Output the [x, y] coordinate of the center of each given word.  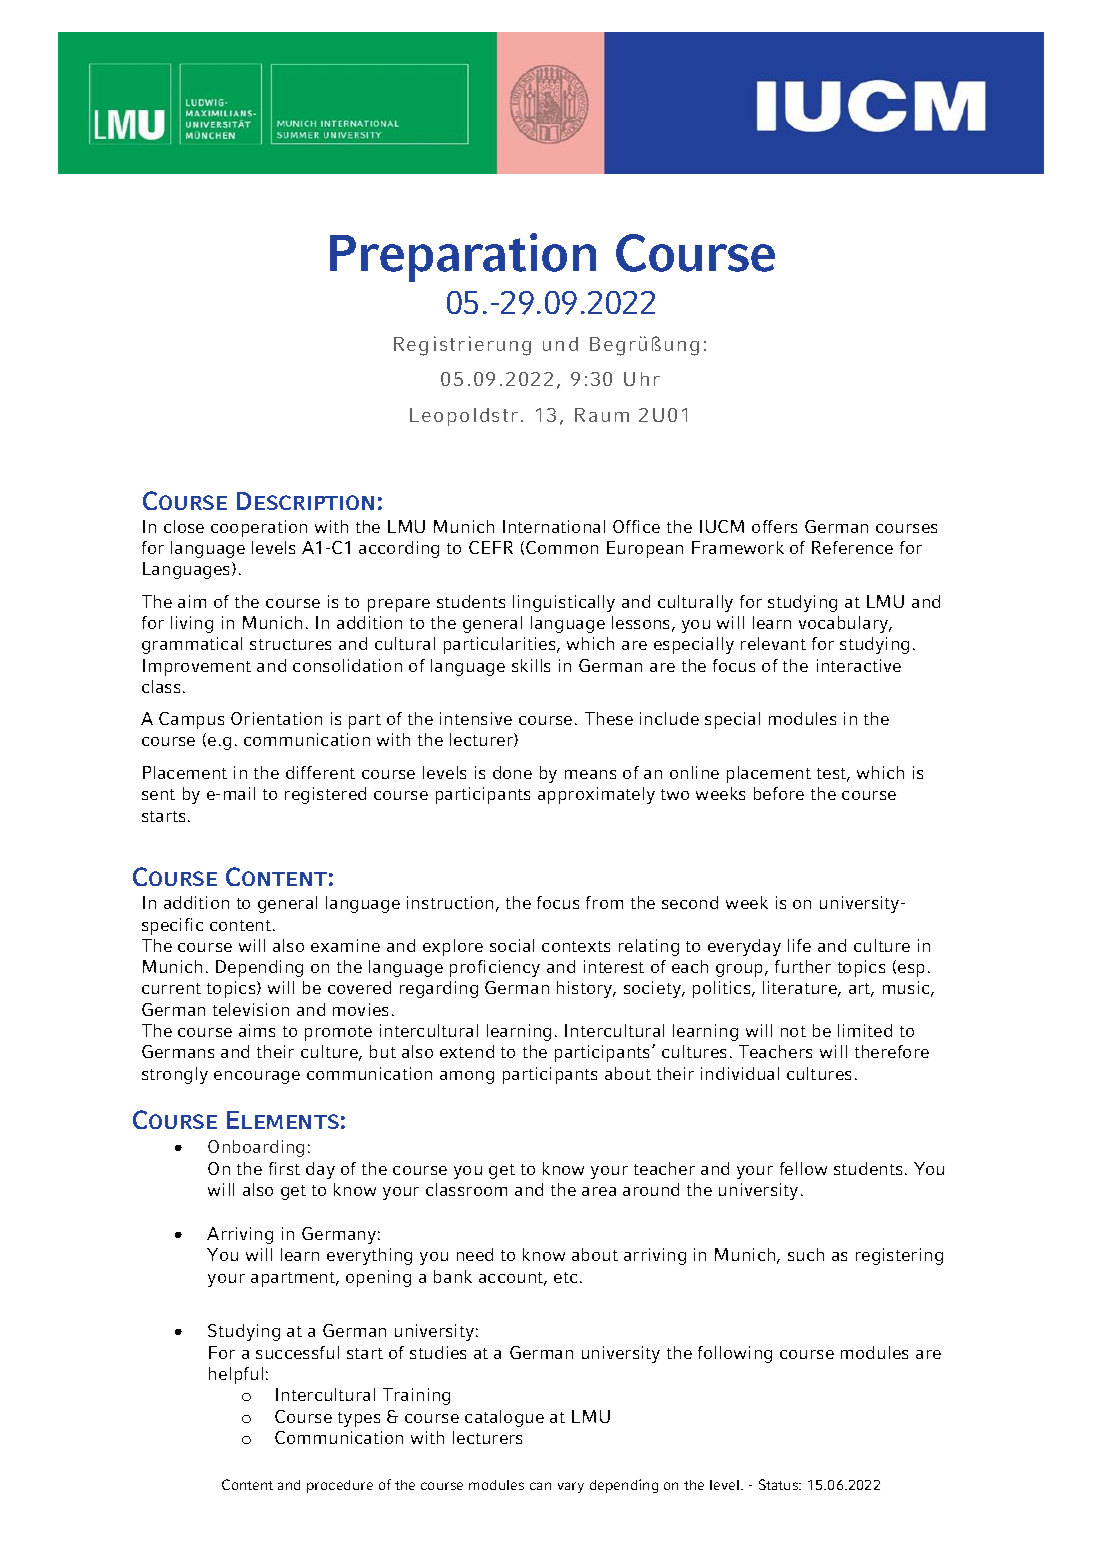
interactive [859, 665]
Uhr [642, 379]
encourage [257, 1077]
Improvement [197, 667]
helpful [236, 1375]
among [467, 1077]
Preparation [463, 257]
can [540, 1486]
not [793, 1031]
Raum [602, 415]
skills [531, 665]
